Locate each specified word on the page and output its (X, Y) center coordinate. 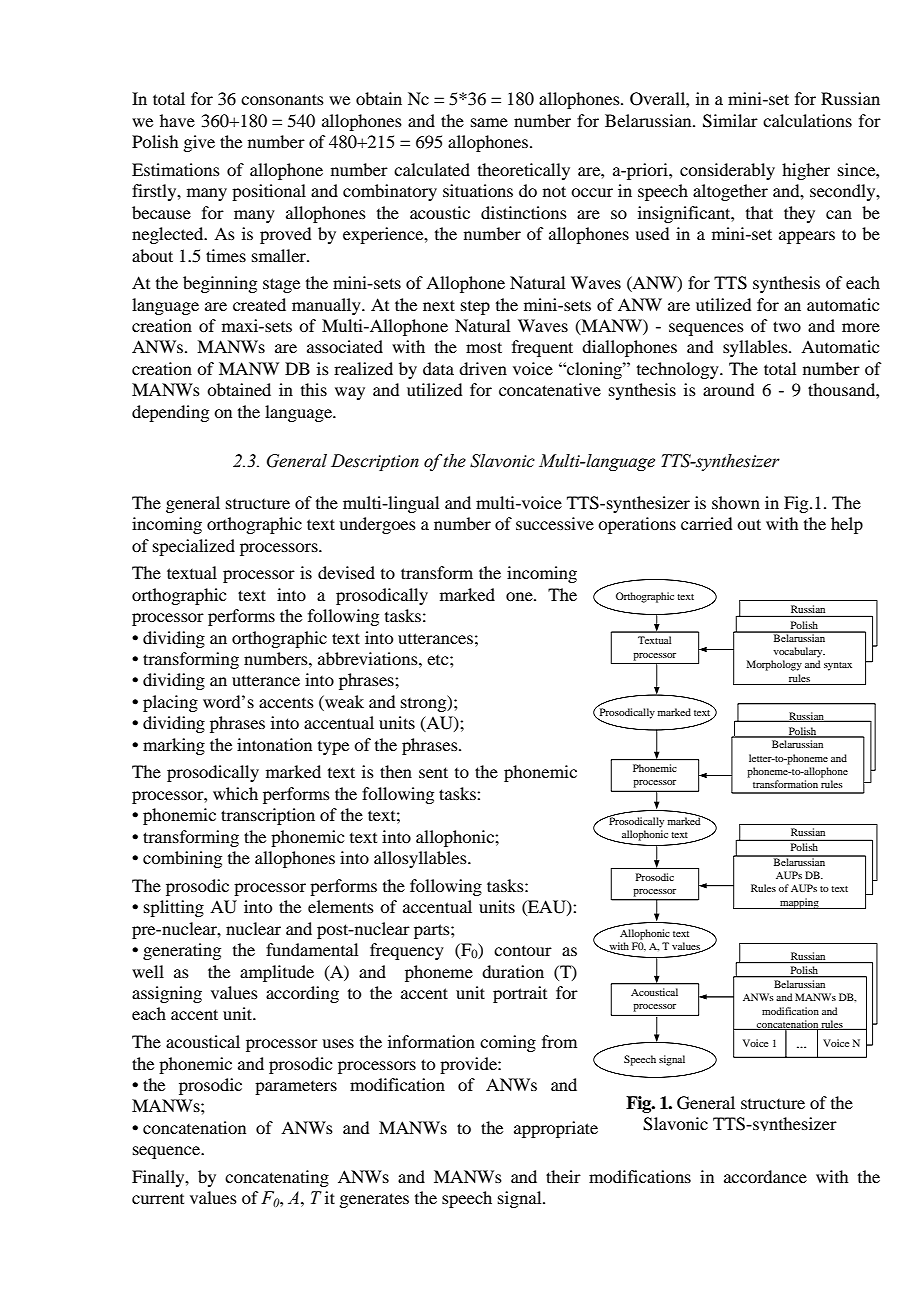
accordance (765, 1176)
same (489, 122)
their (563, 1176)
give (199, 143)
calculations (807, 120)
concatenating (277, 1178)
